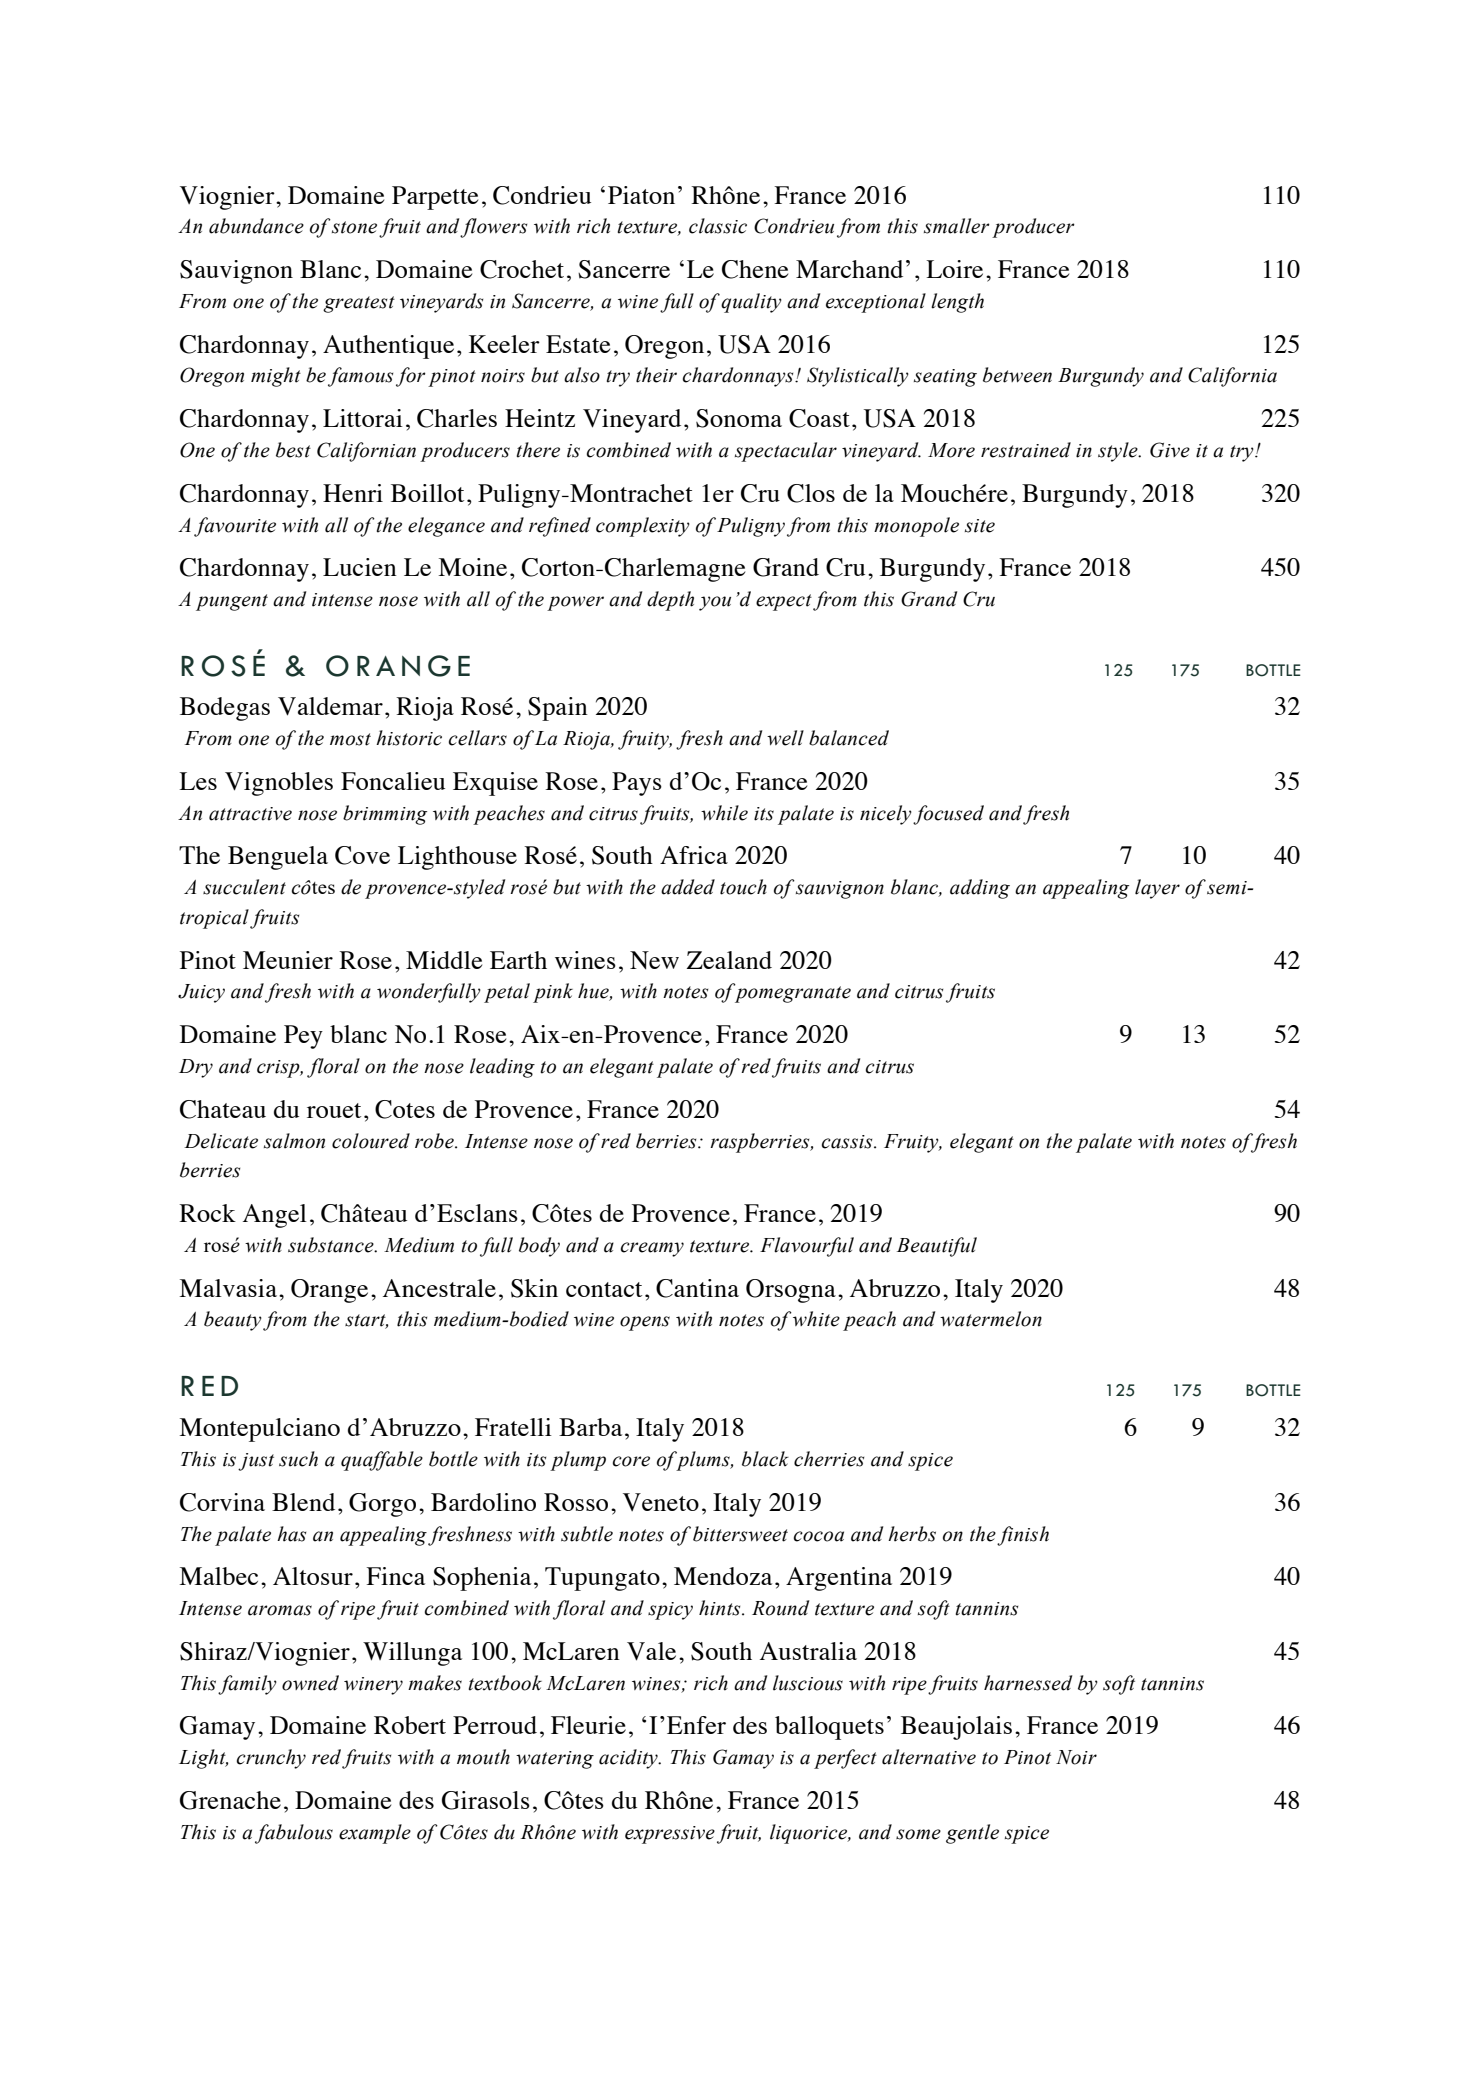 The image size is (1479, 2092). I want to click on crunchy, so click(271, 1759).
